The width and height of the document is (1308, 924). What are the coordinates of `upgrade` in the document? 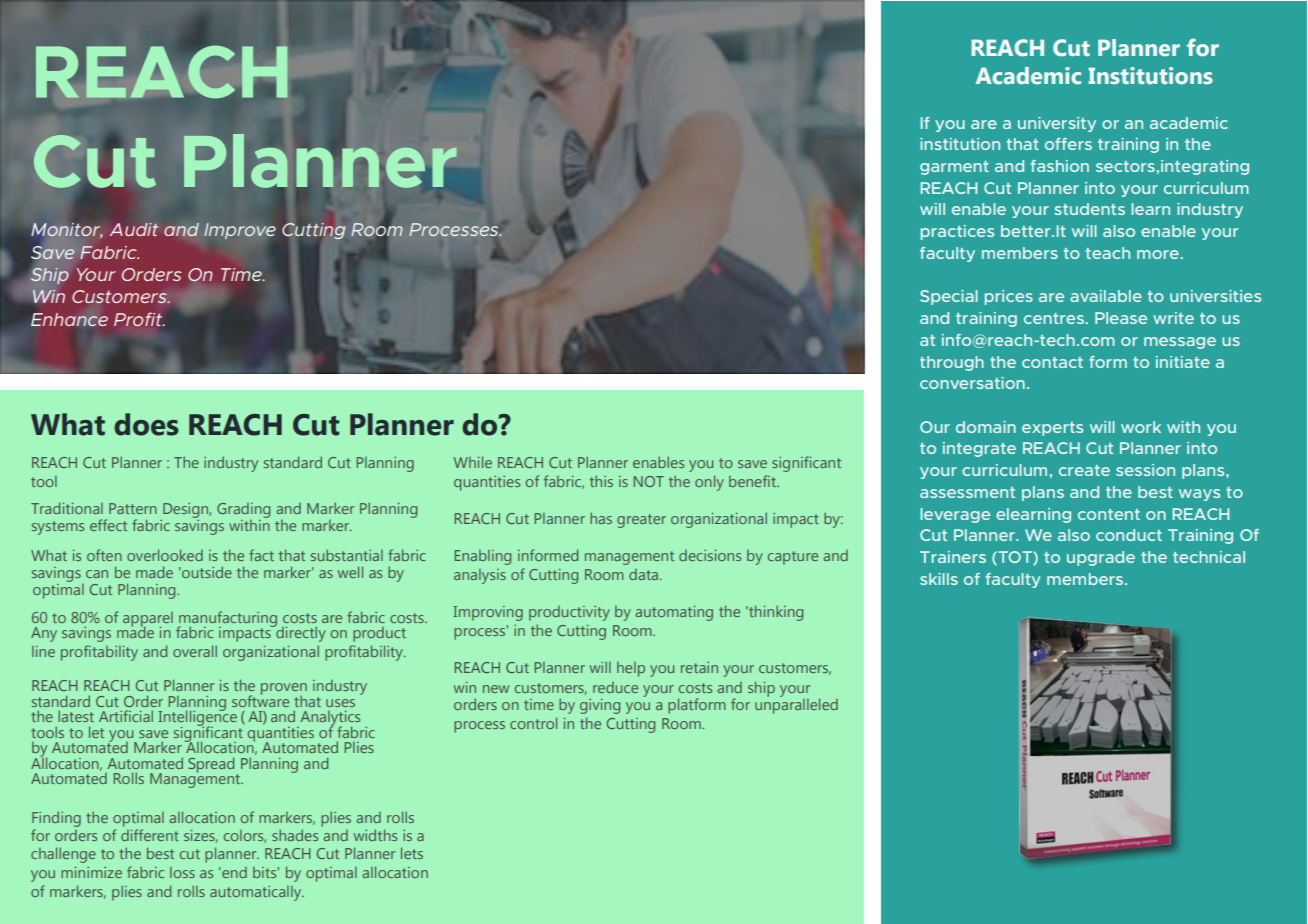 It's located at (1101, 558).
